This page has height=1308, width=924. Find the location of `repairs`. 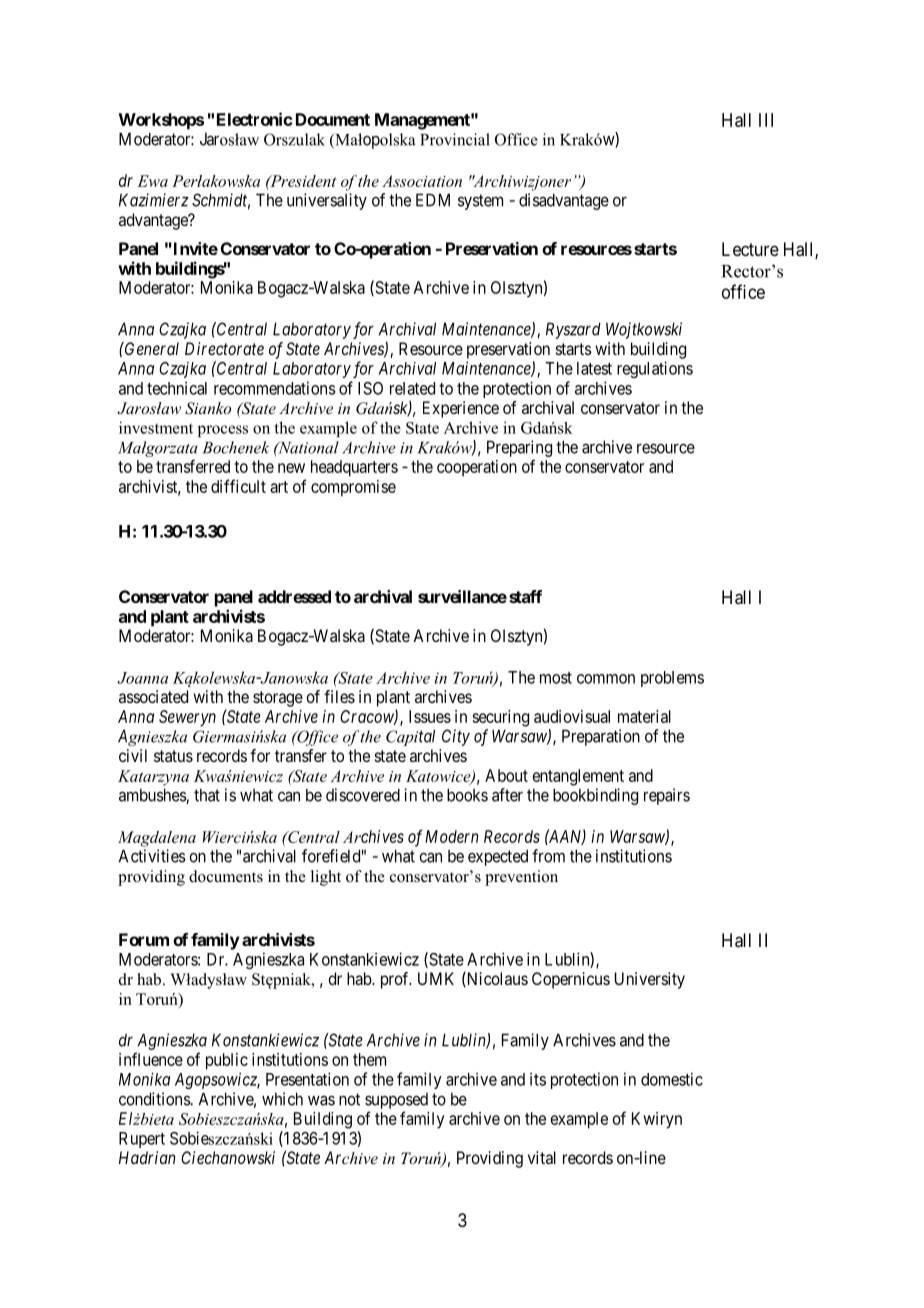

repairs is located at coordinates (667, 796).
